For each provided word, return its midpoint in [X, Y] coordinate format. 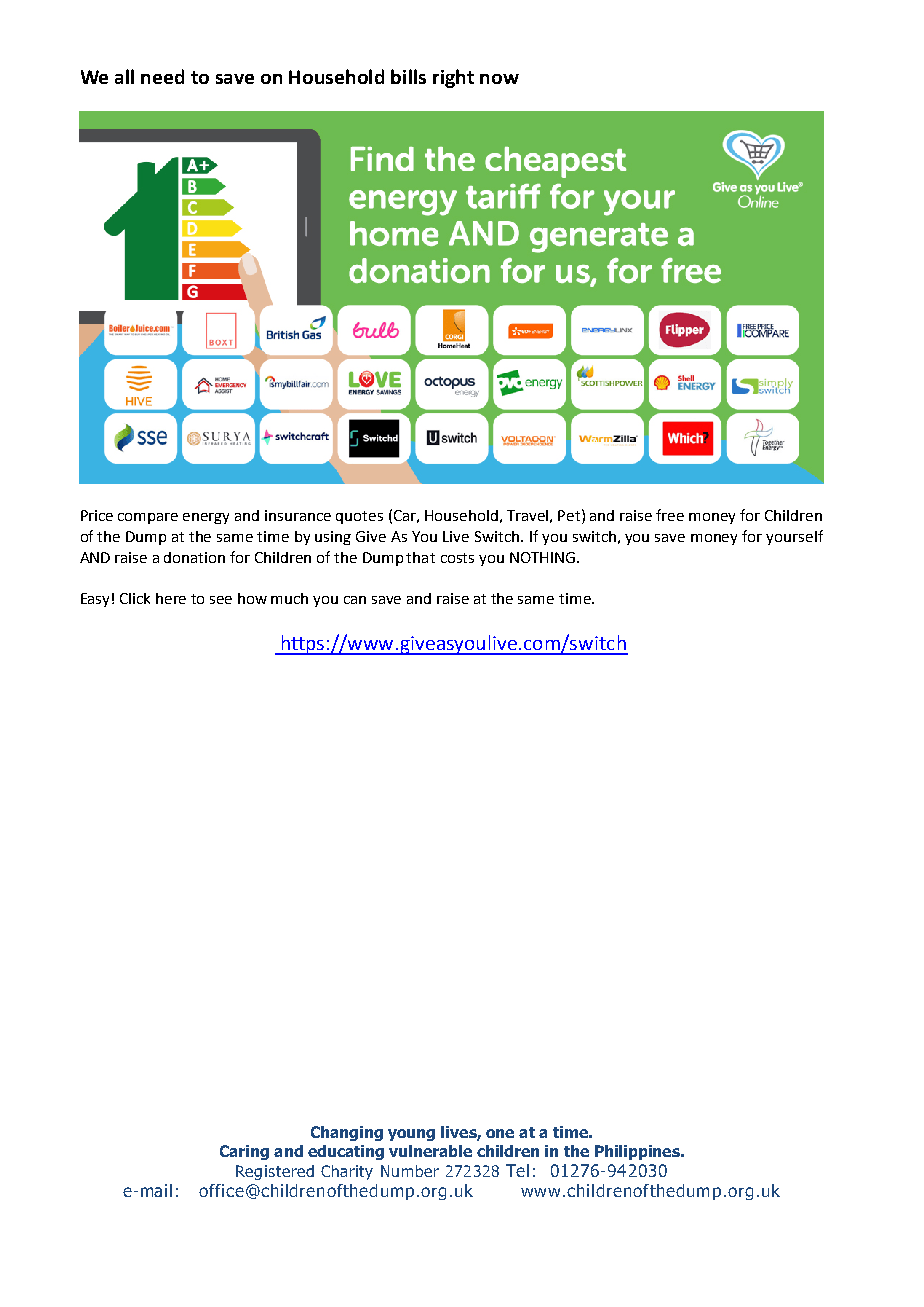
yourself [794, 537]
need [162, 76]
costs [457, 558]
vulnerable [430, 1151]
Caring [244, 1152]
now [499, 79]
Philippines [638, 1152]
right [453, 78]
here [171, 598]
